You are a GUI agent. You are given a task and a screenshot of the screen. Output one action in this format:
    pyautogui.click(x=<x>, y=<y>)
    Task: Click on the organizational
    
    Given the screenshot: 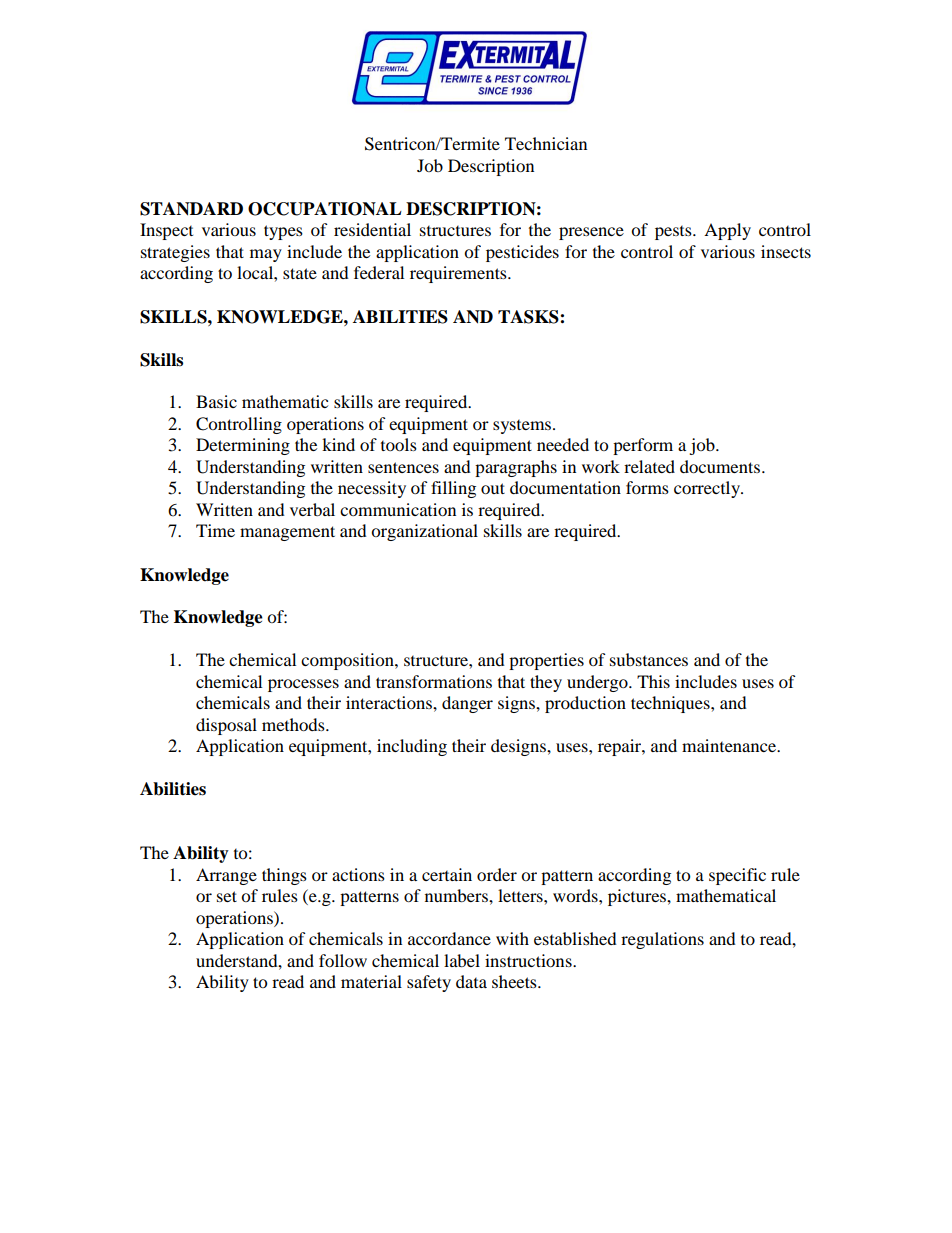 What is the action you would take?
    pyautogui.click(x=424, y=532)
